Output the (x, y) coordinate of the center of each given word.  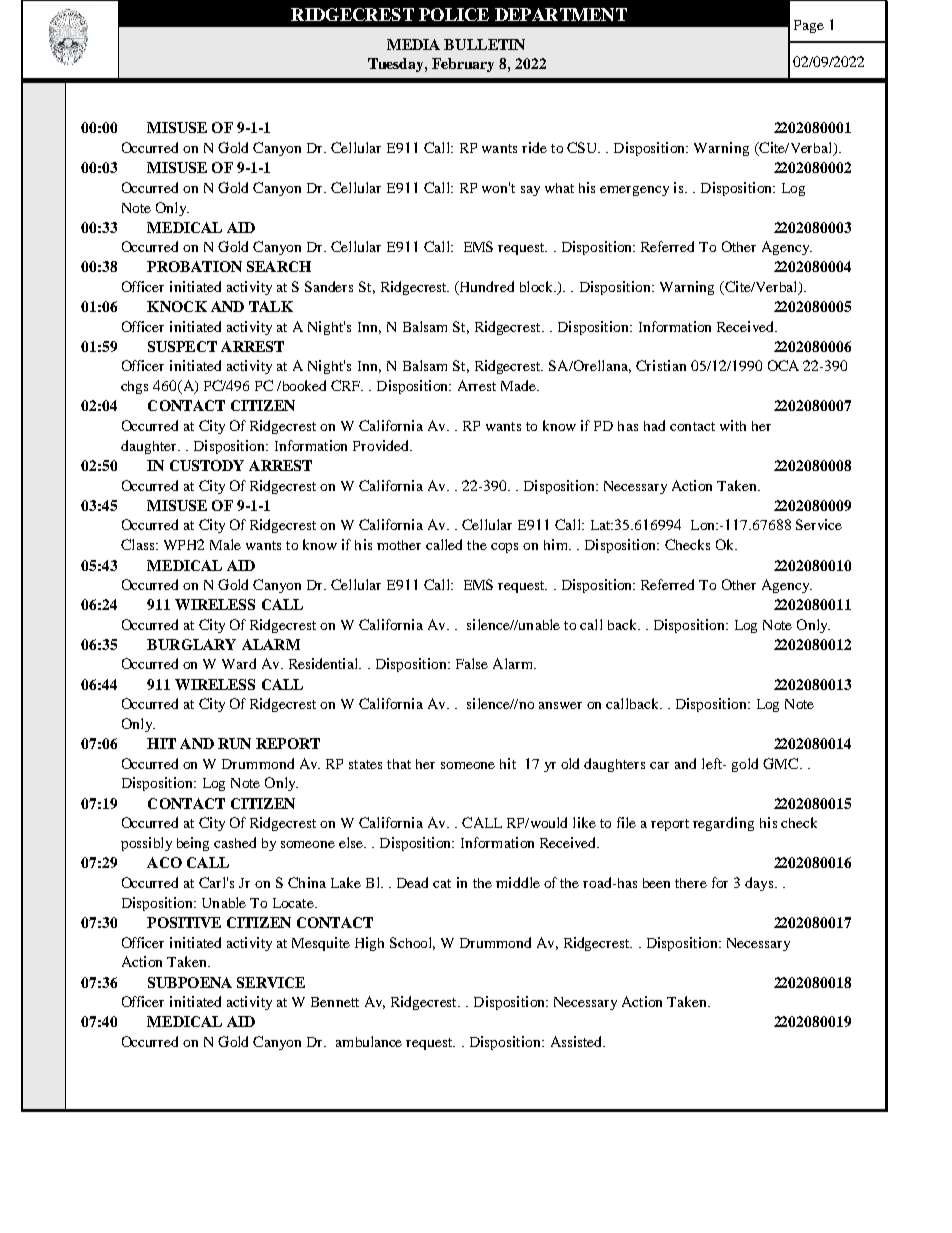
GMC (780, 763)
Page (809, 26)
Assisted (577, 1041)
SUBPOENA (190, 982)
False (472, 663)
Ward (239, 663)
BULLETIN (484, 44)
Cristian (661, 365)
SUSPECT (182, 346)
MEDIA (413, 44)
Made (519, 385)
